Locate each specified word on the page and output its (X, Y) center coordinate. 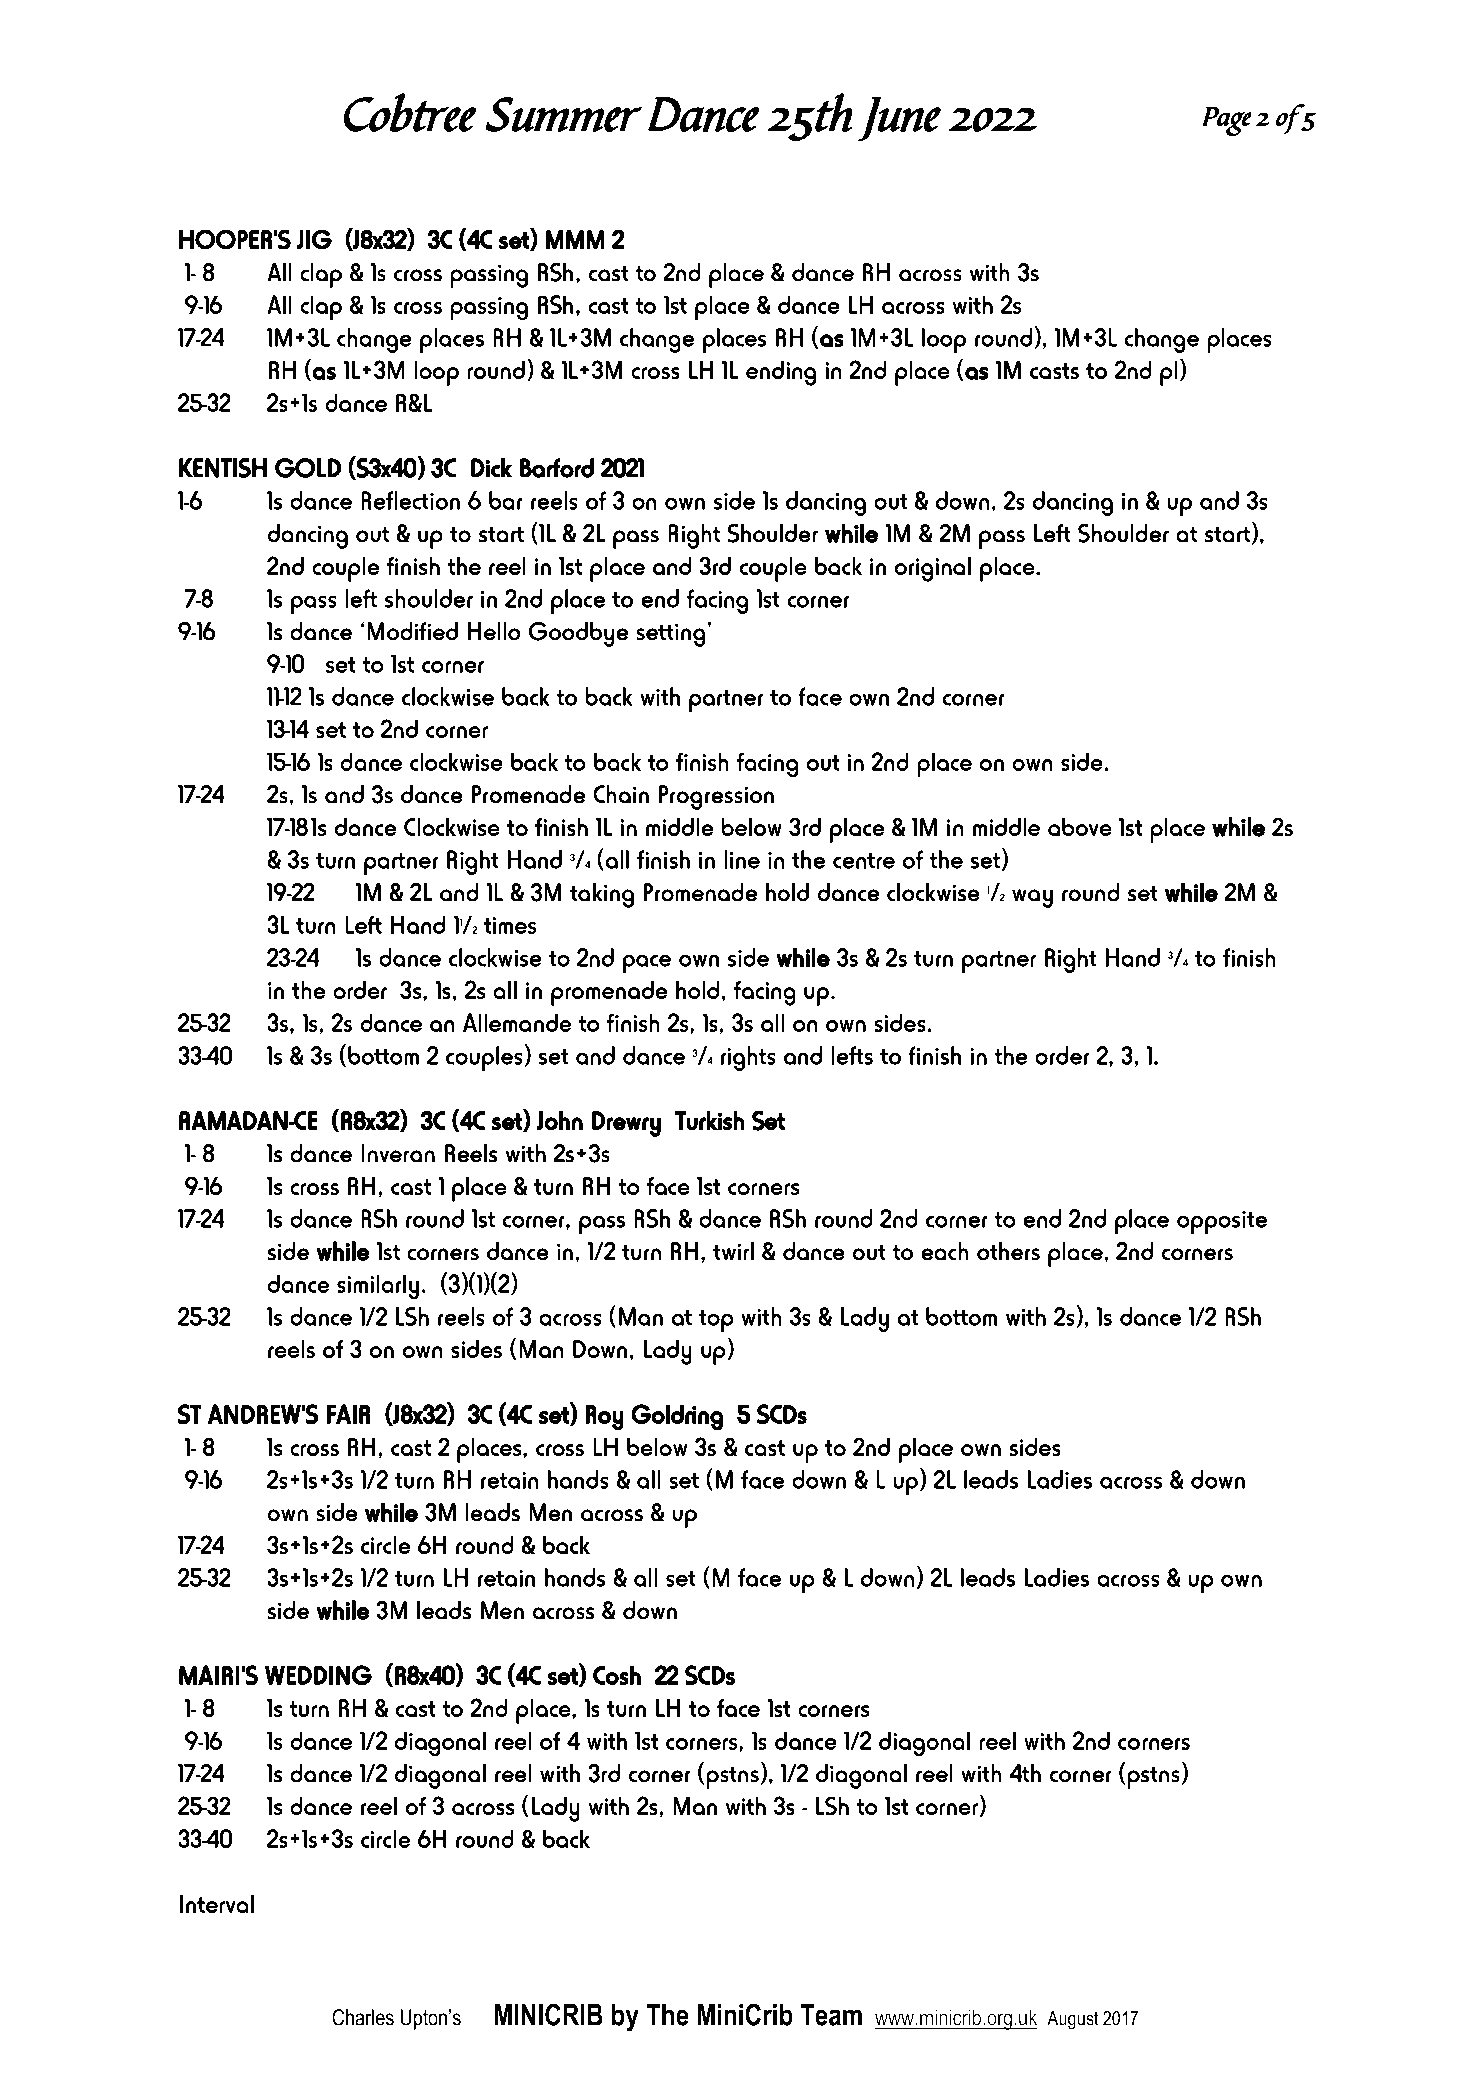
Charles (363, 2017)
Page (1227, 121)
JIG (314, 239)
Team (831, 2015)
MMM (575, 239)
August (1073, 2020)
